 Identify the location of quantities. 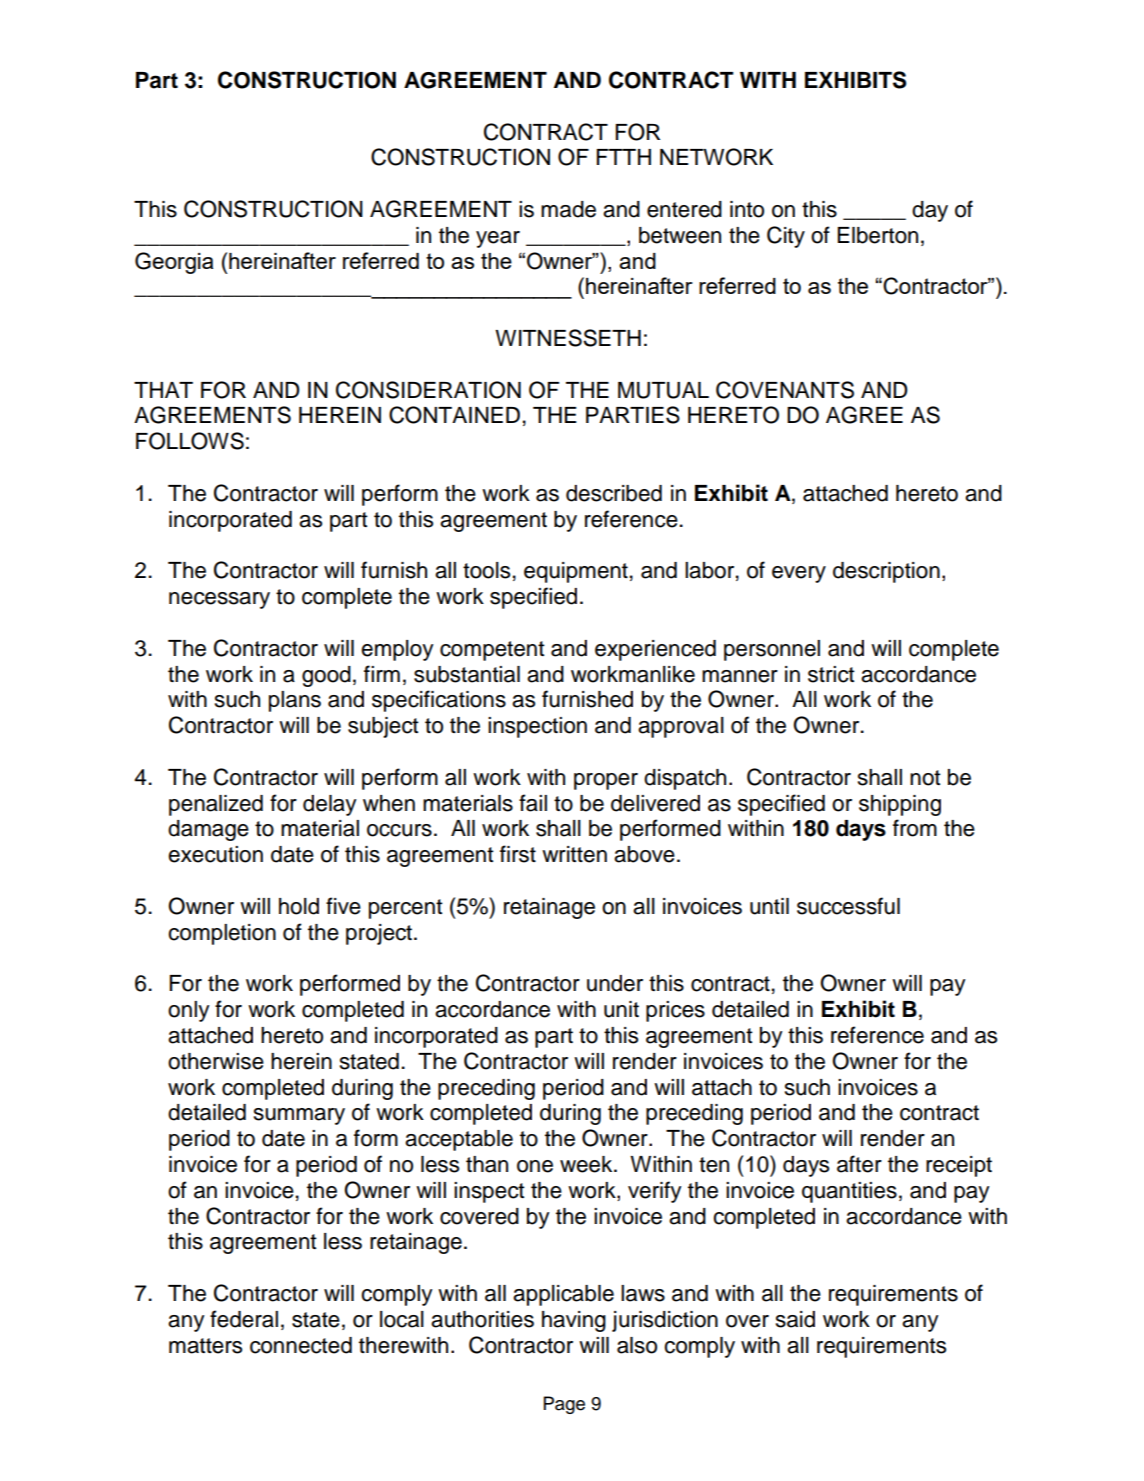
(849, 1192).
